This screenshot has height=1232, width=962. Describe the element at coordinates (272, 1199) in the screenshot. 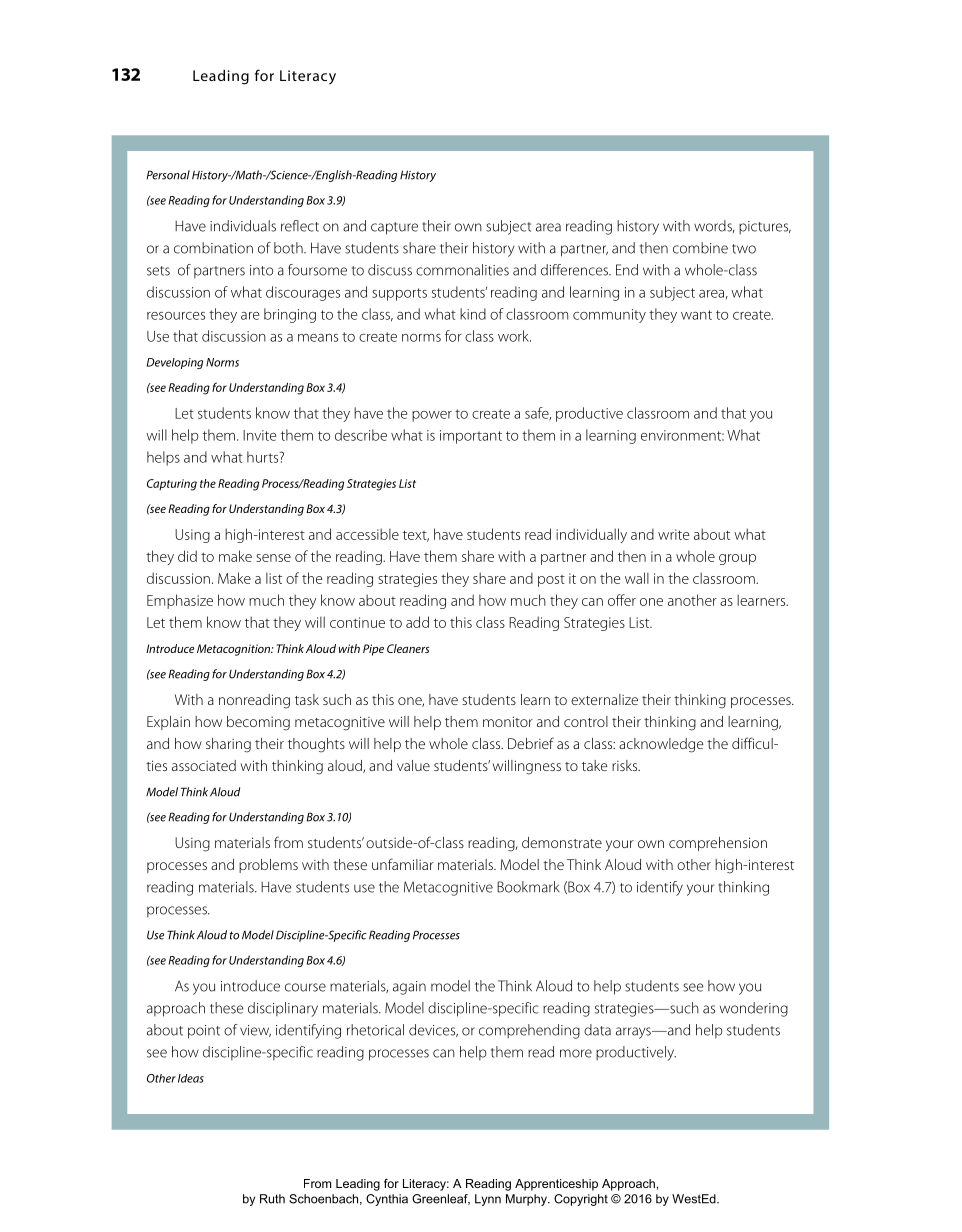

I see `Ruth` at that location.
